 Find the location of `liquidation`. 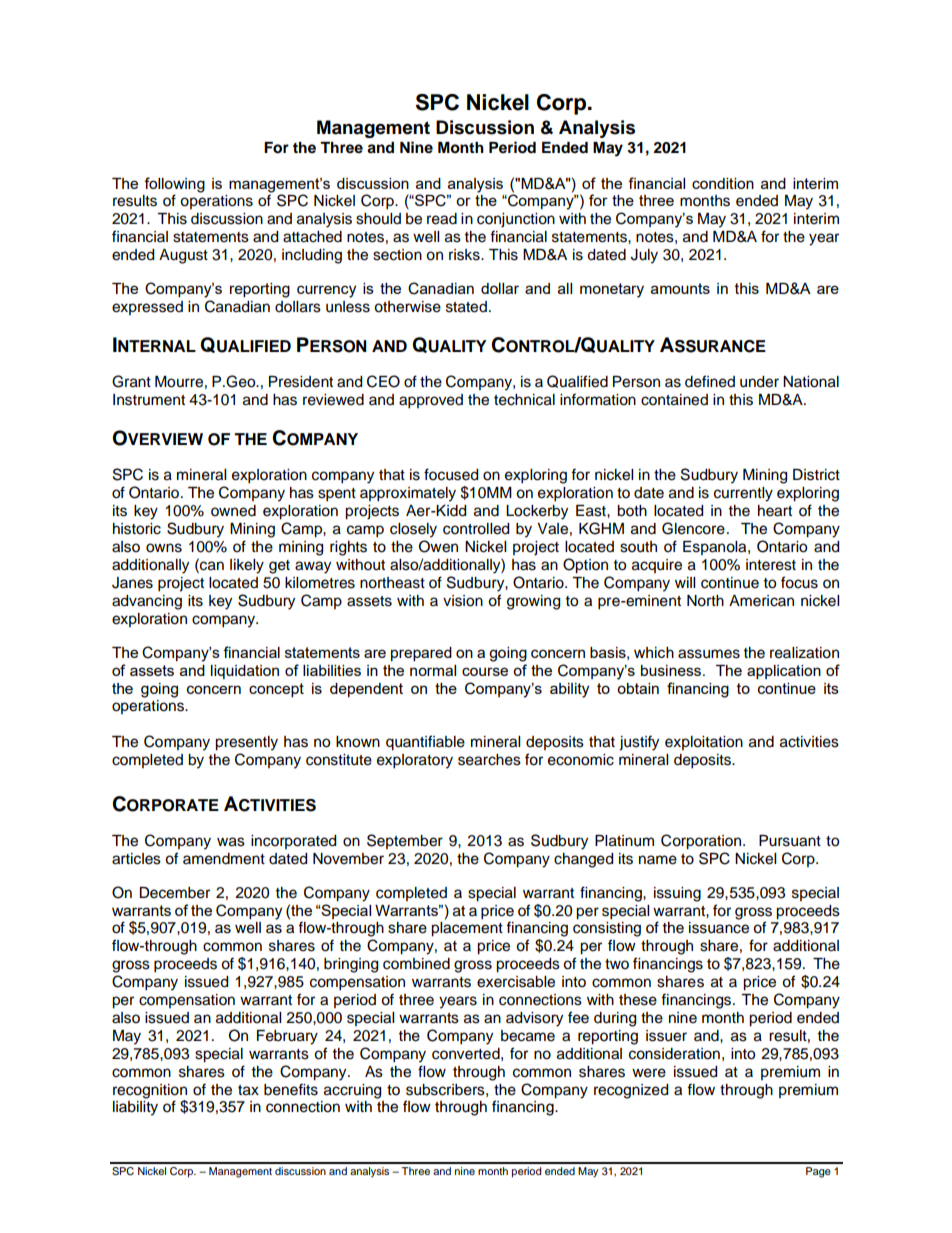

liquidation is located at coordinates (245, 672).
